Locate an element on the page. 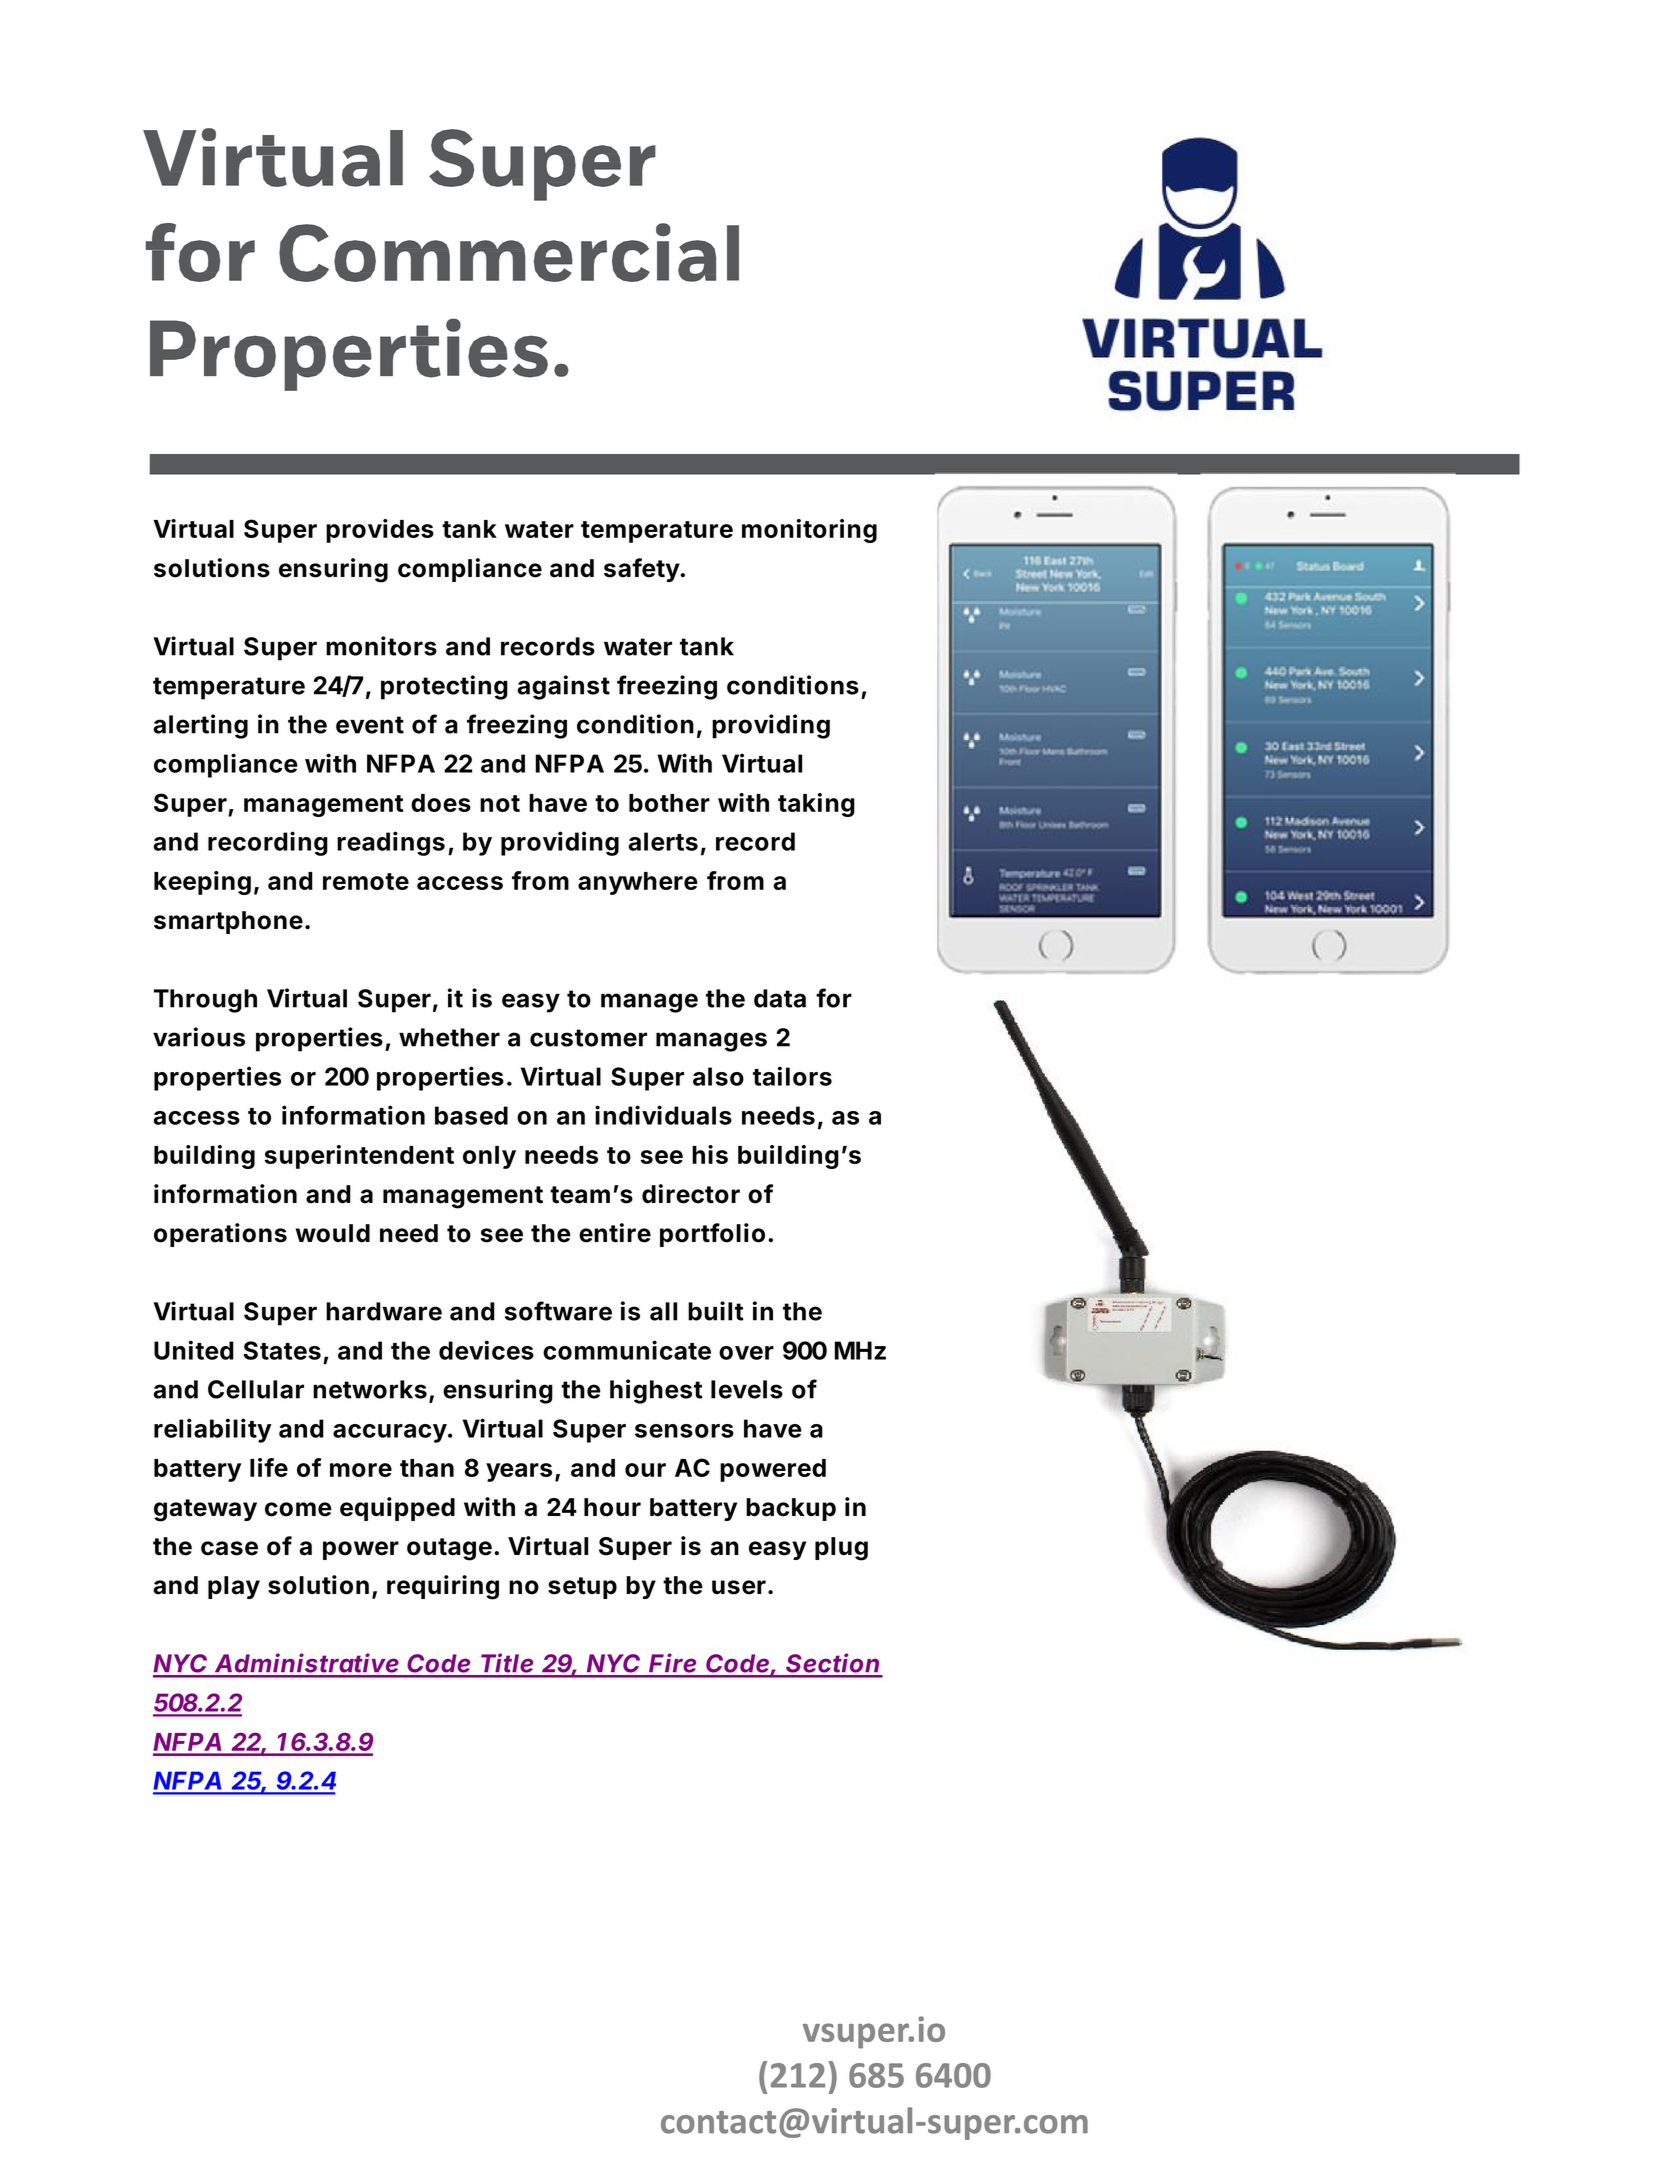 This image has height=2157, width=1667. provides is located at coordinates (380, 531).
